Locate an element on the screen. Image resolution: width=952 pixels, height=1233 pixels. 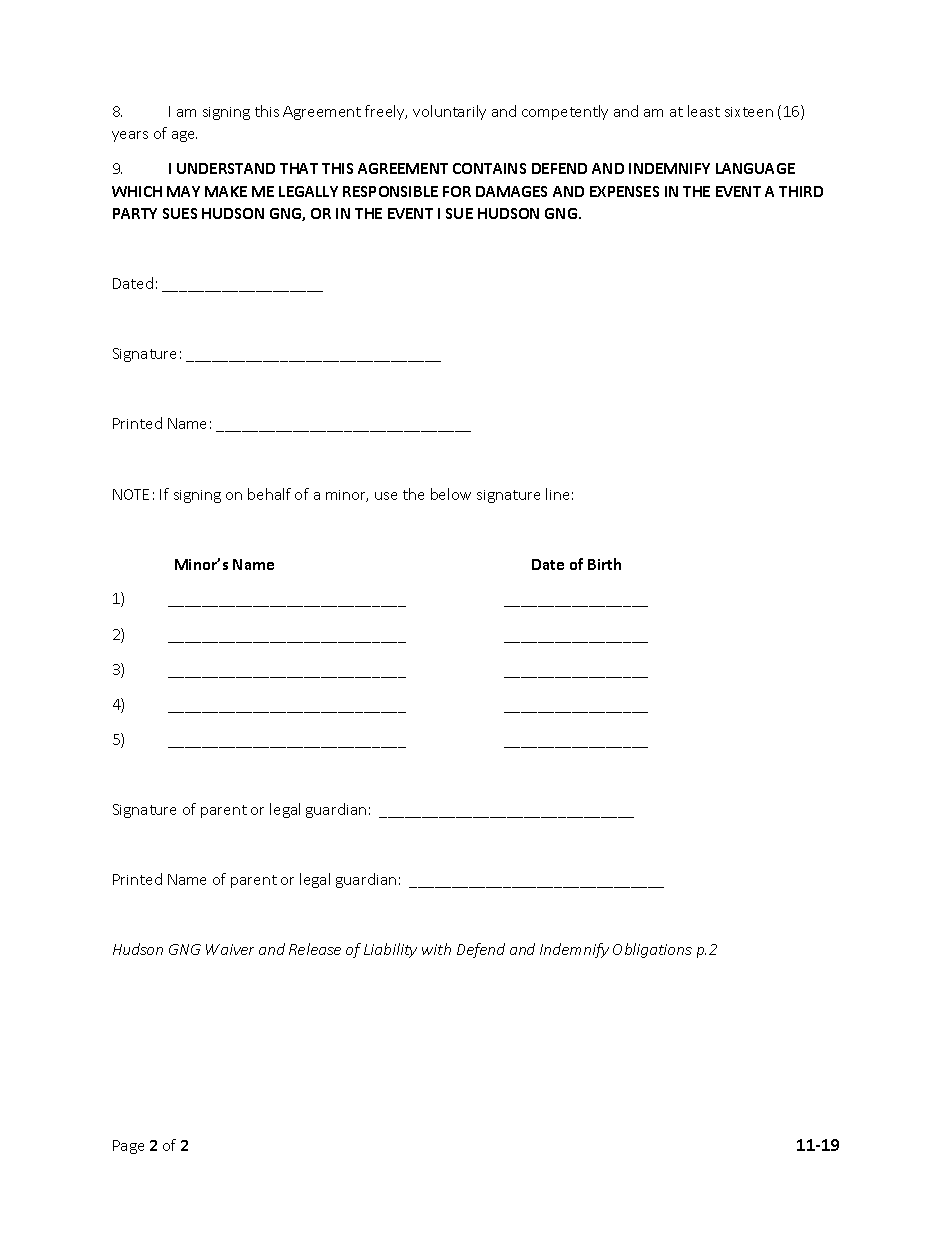
voluntarily is located at coordinates (449, 112).
